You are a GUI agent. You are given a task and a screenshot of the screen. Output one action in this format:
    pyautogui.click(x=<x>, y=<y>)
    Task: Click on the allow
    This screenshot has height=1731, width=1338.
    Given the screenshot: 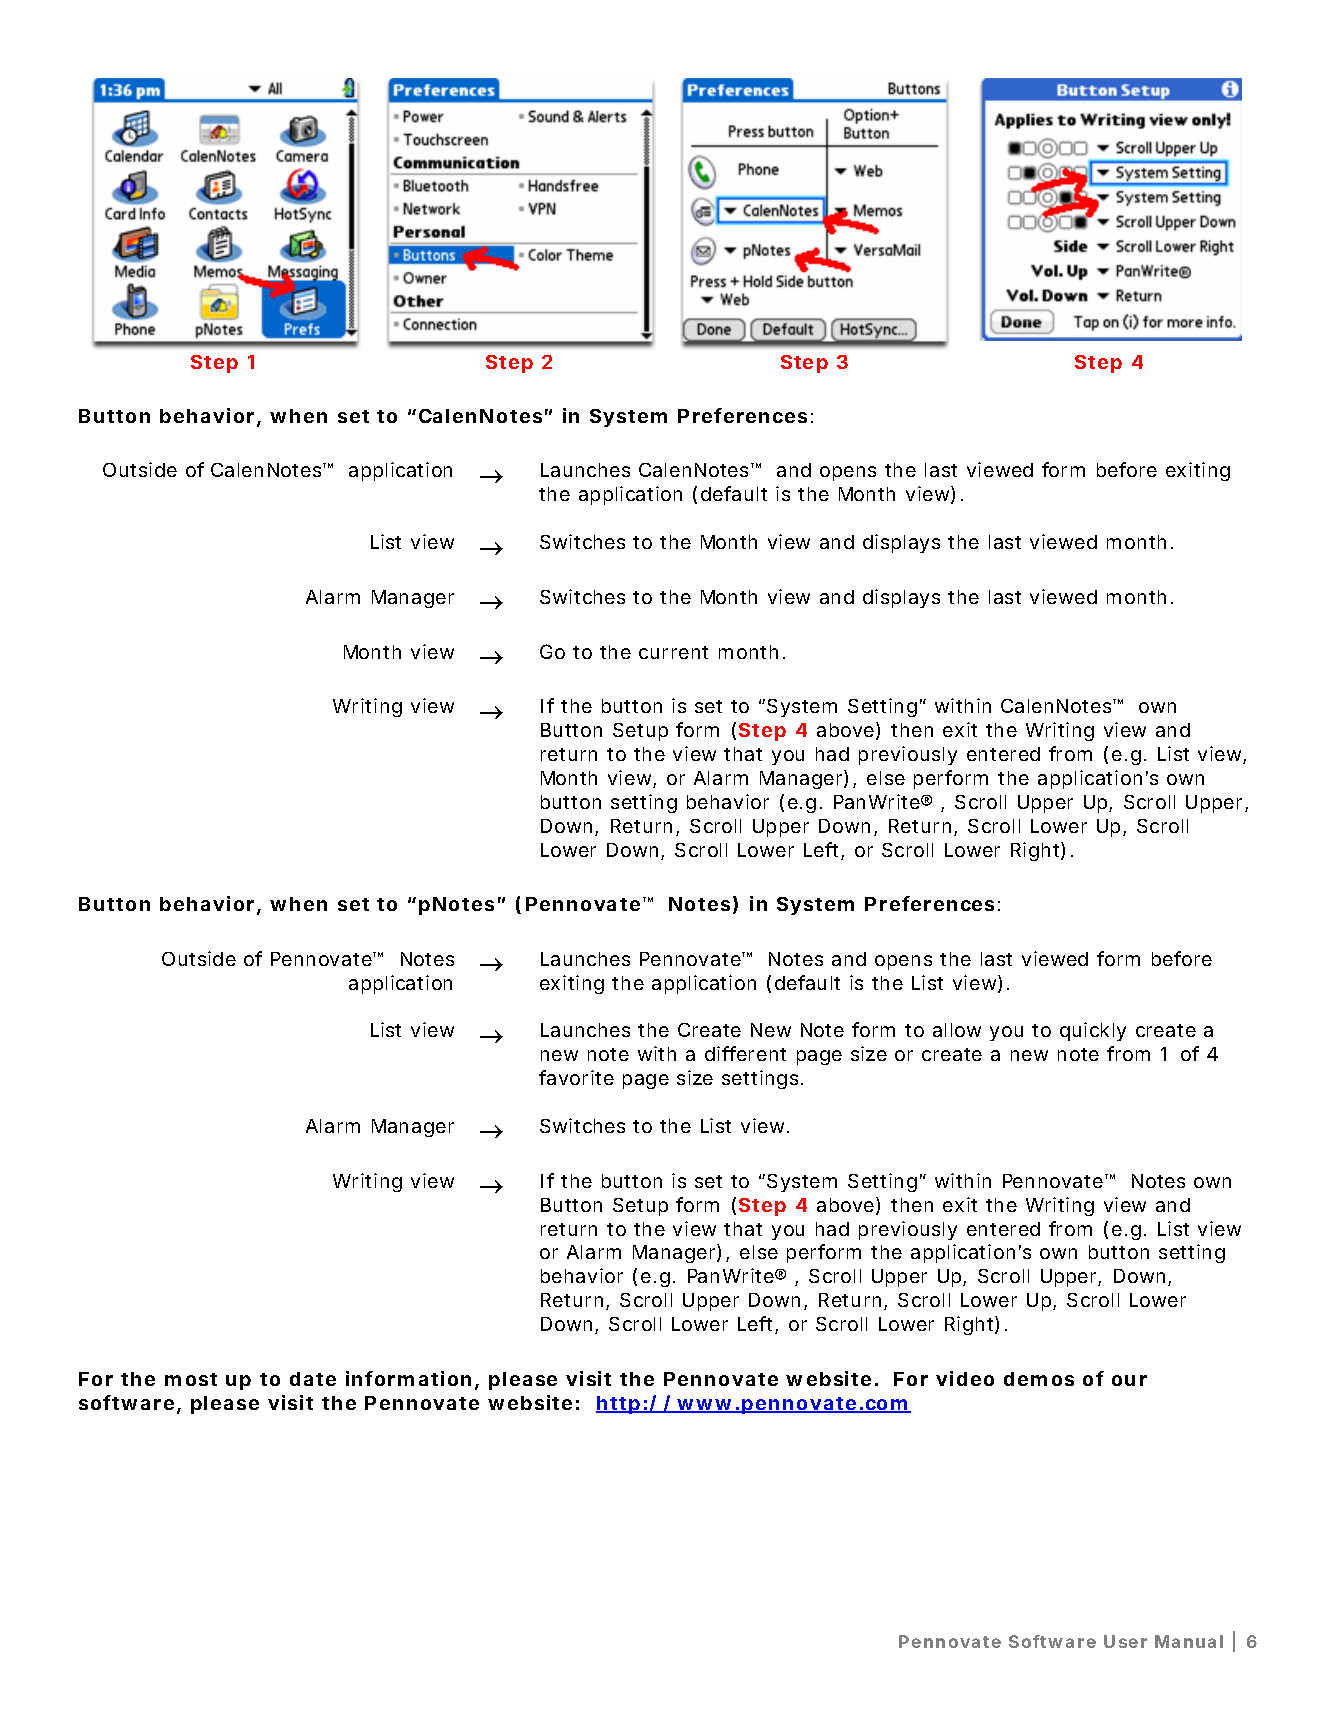 What is the action you would take?
    pyautogui.click(x=957, y=1030)
